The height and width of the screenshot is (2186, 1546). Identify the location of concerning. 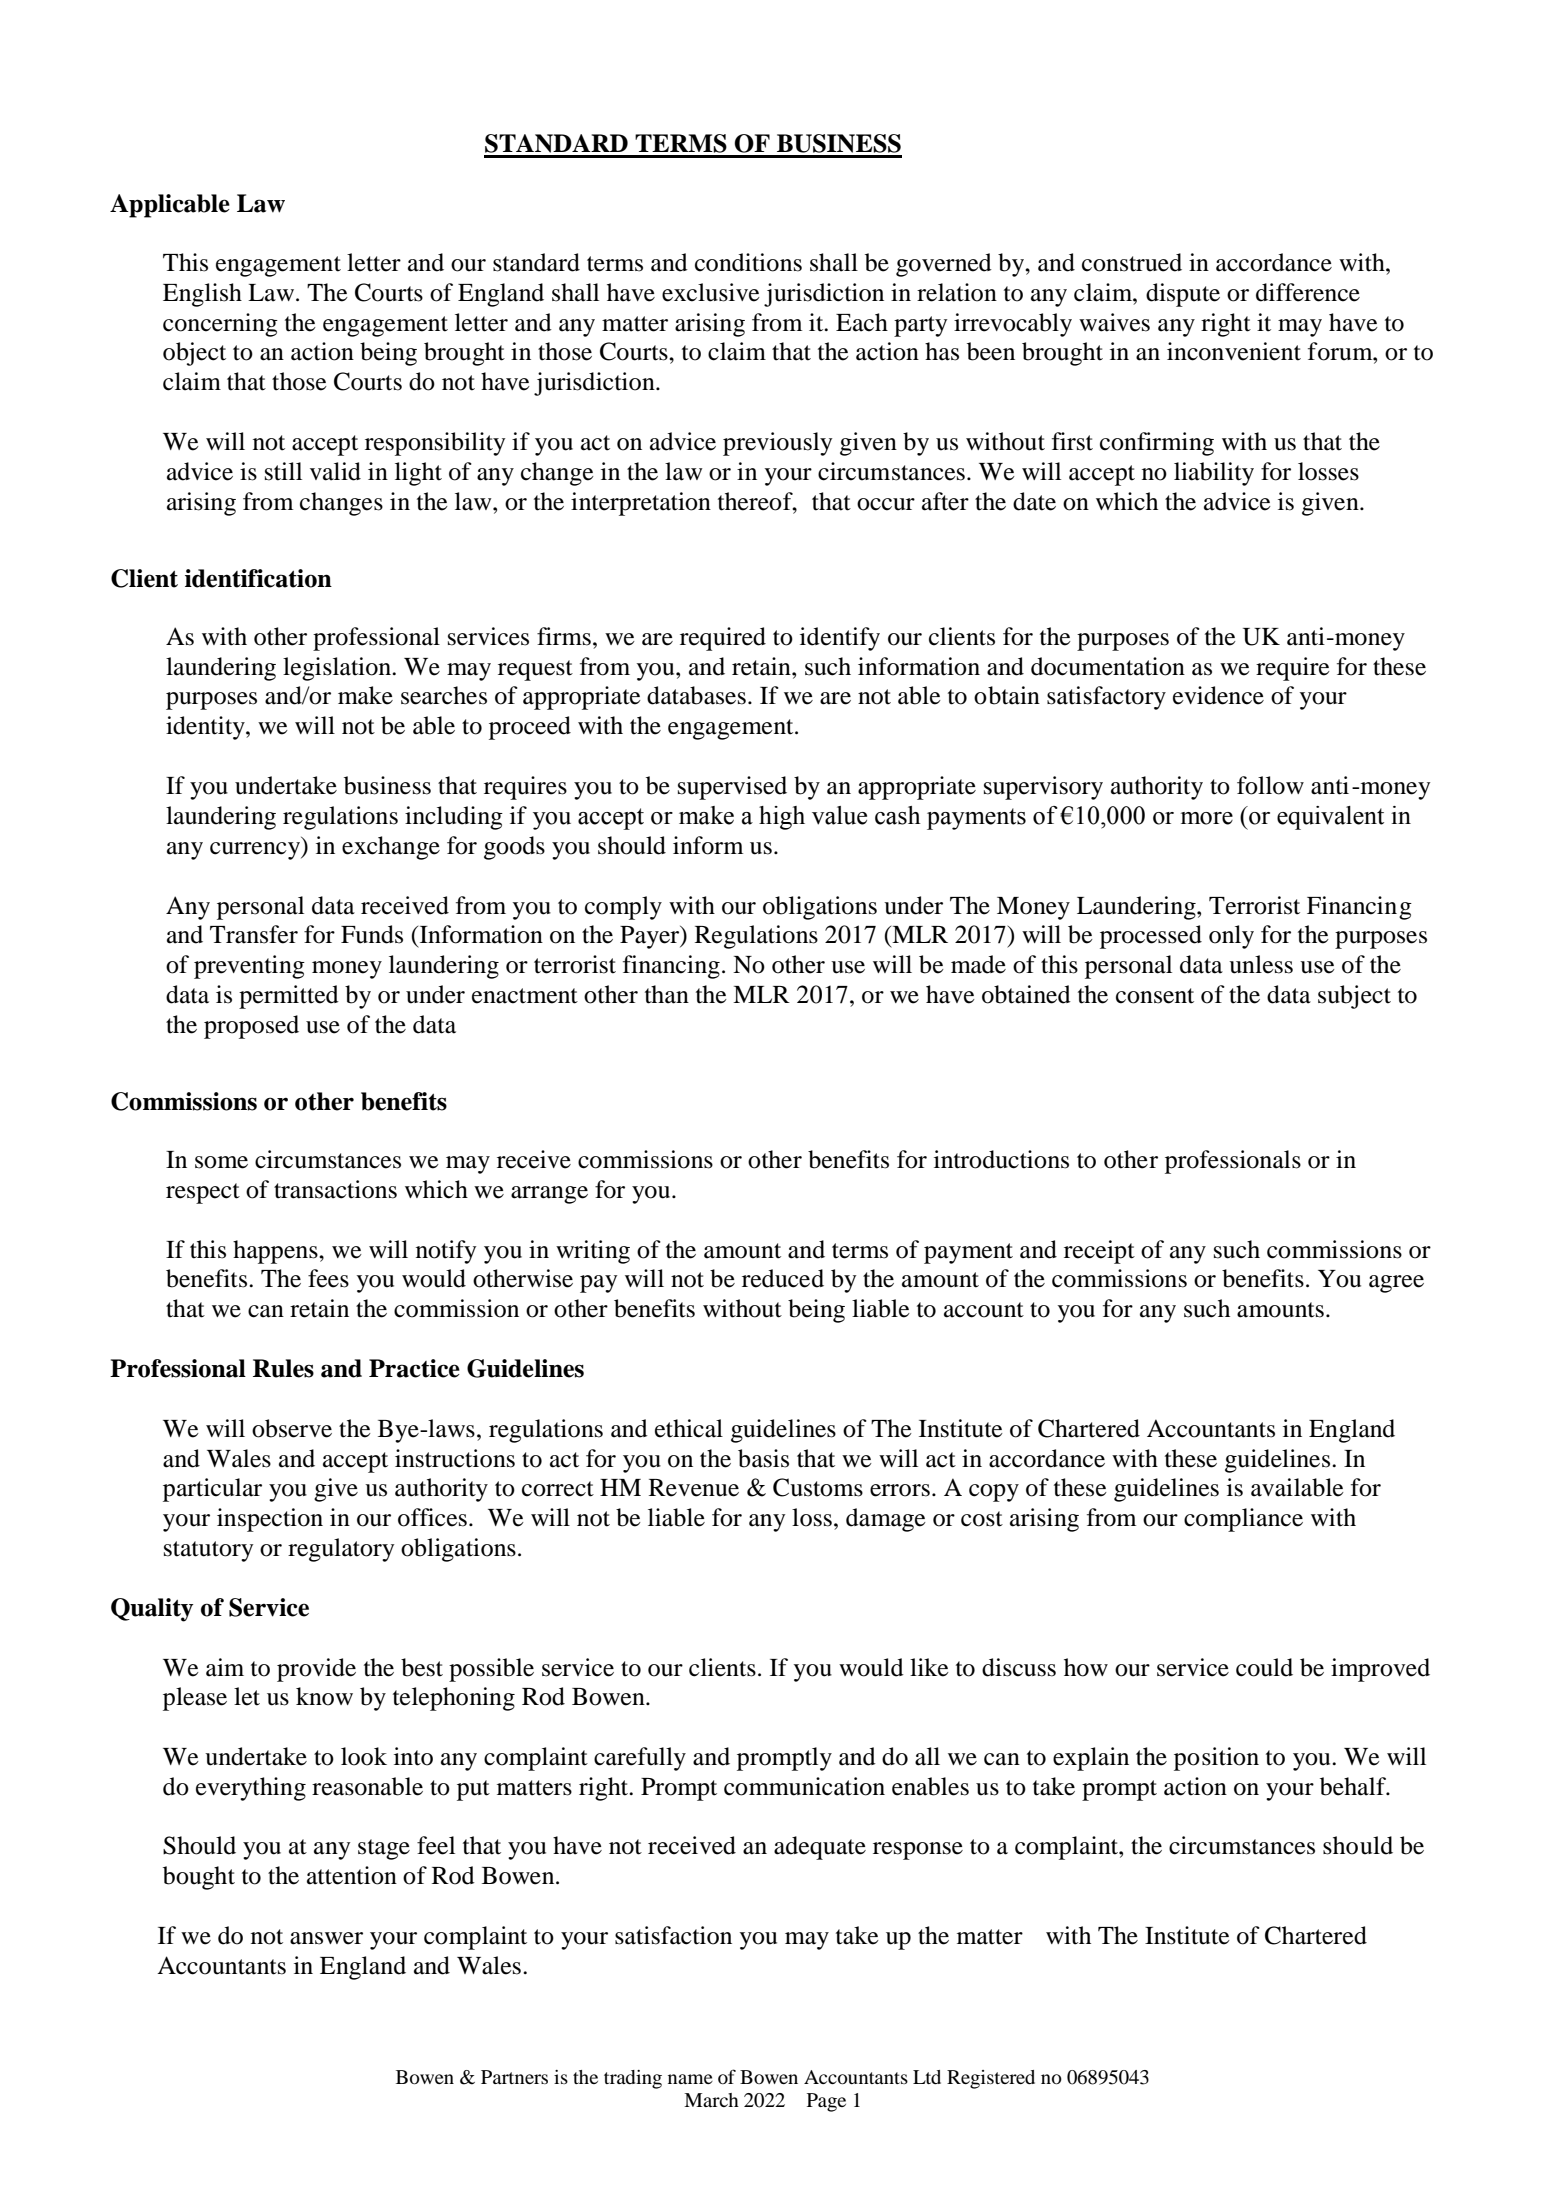
(220, 325).
